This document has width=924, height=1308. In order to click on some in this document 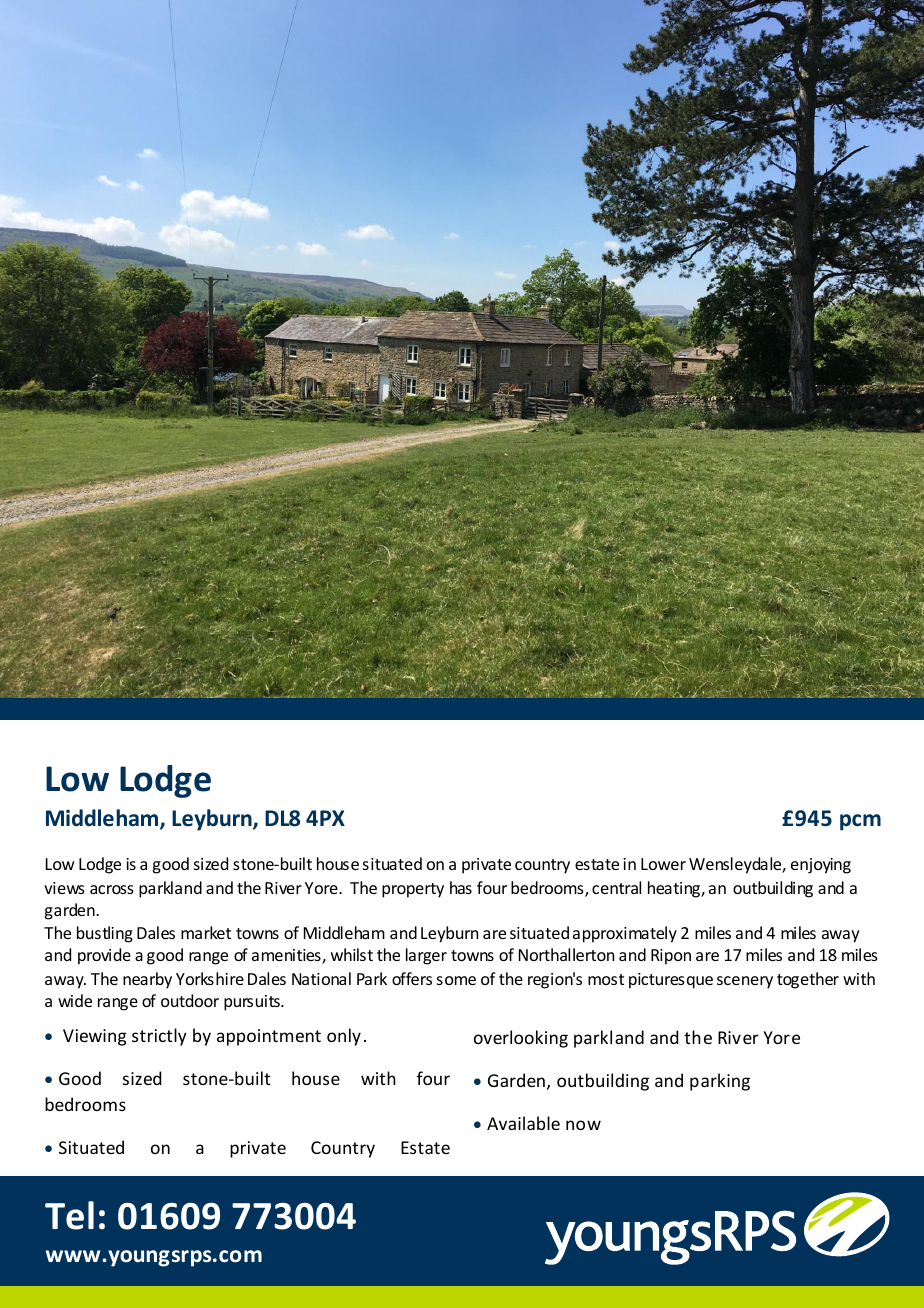, I will do `click(456, 980)`.
